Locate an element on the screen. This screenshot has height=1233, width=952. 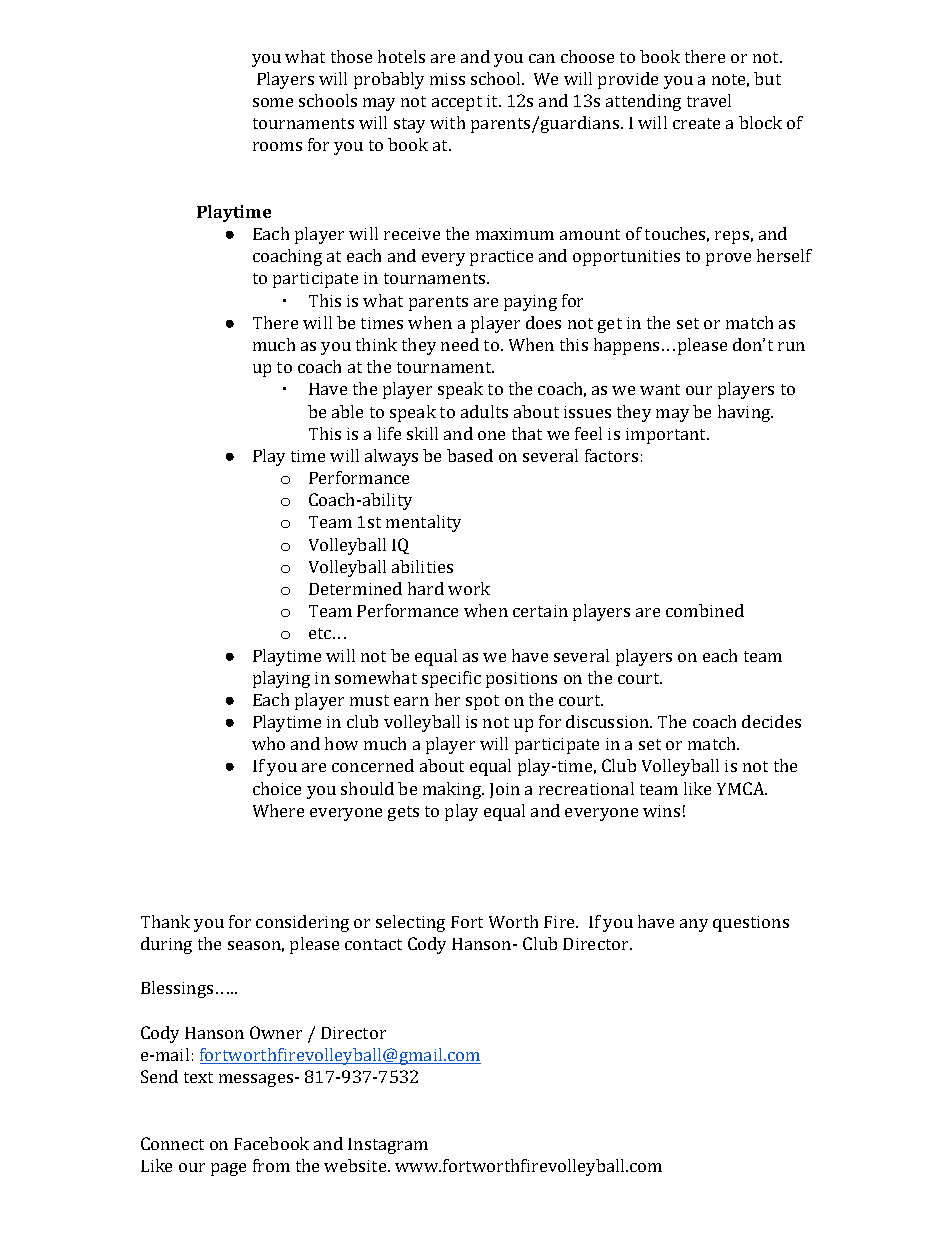
any is located at coordinates (694, 925).
